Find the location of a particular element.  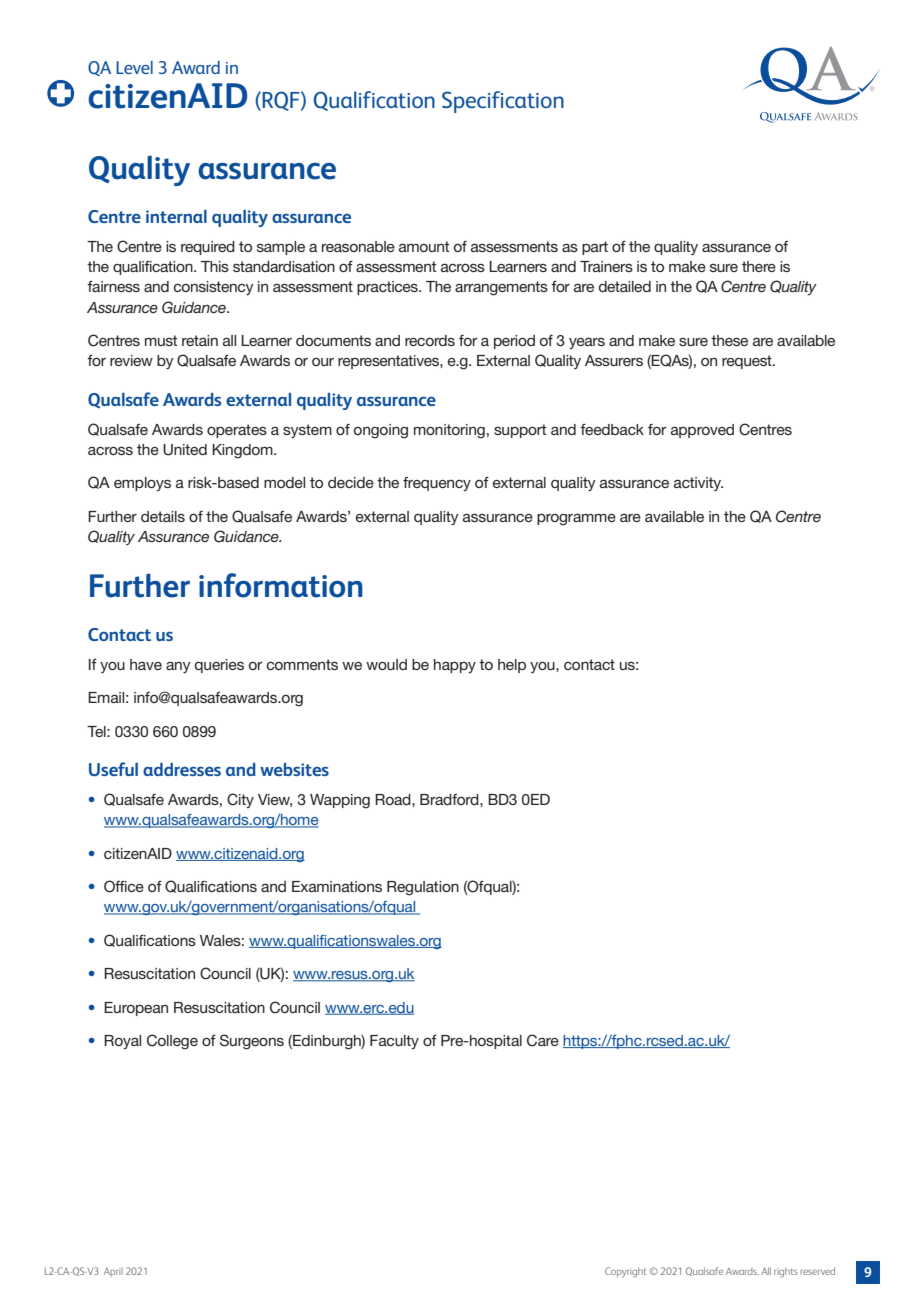

April is located at coordinates (113, 1272).
